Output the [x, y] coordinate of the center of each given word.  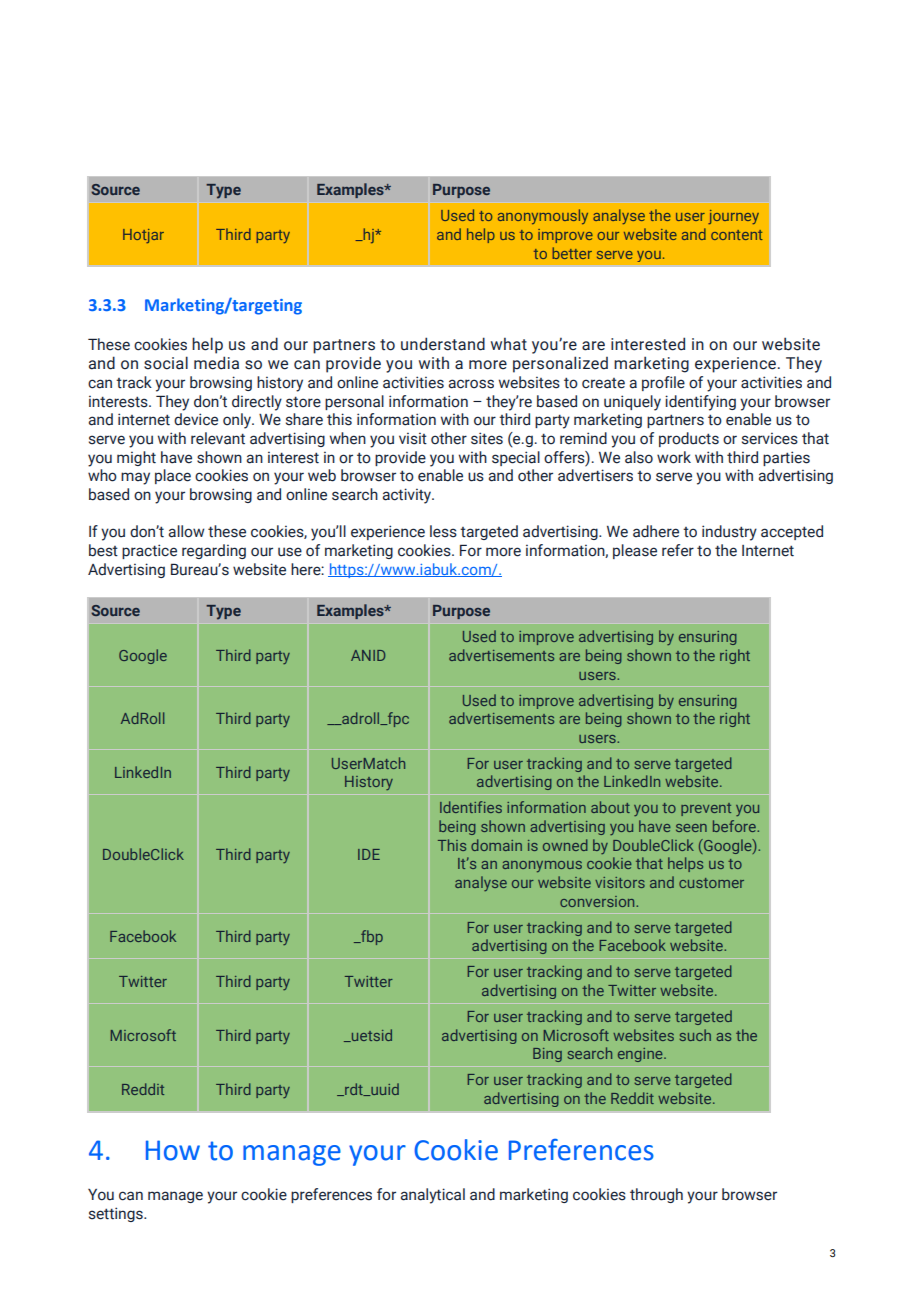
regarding [214, 551]
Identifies [471, 807]
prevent [706, 809]
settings [117, 1214]
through [656, 1195]
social [166, 363]
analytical [432, 1196]
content [737, 235]
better [572, 253]
